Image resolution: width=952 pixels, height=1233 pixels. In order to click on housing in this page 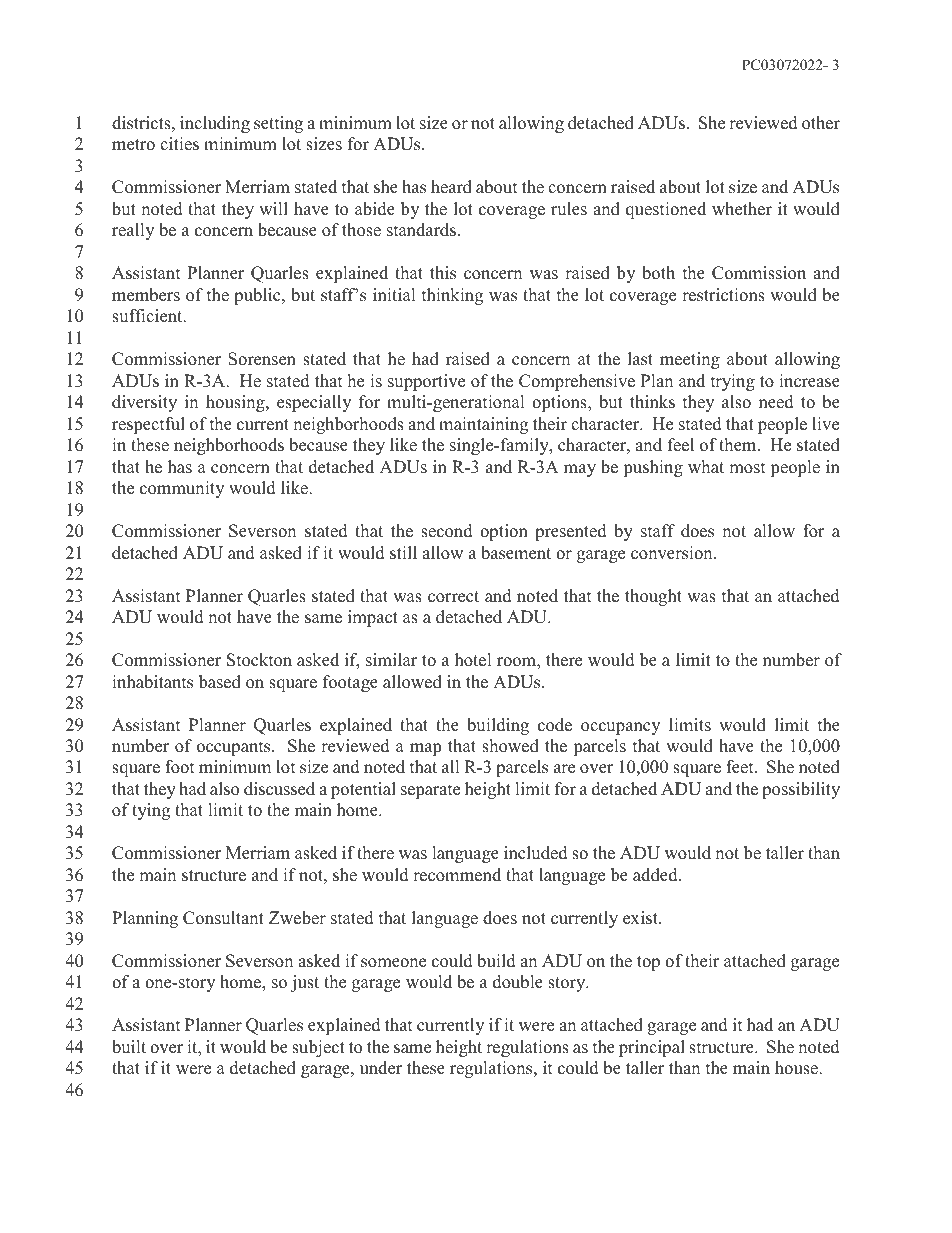, I will do `click(236, 403)`.
